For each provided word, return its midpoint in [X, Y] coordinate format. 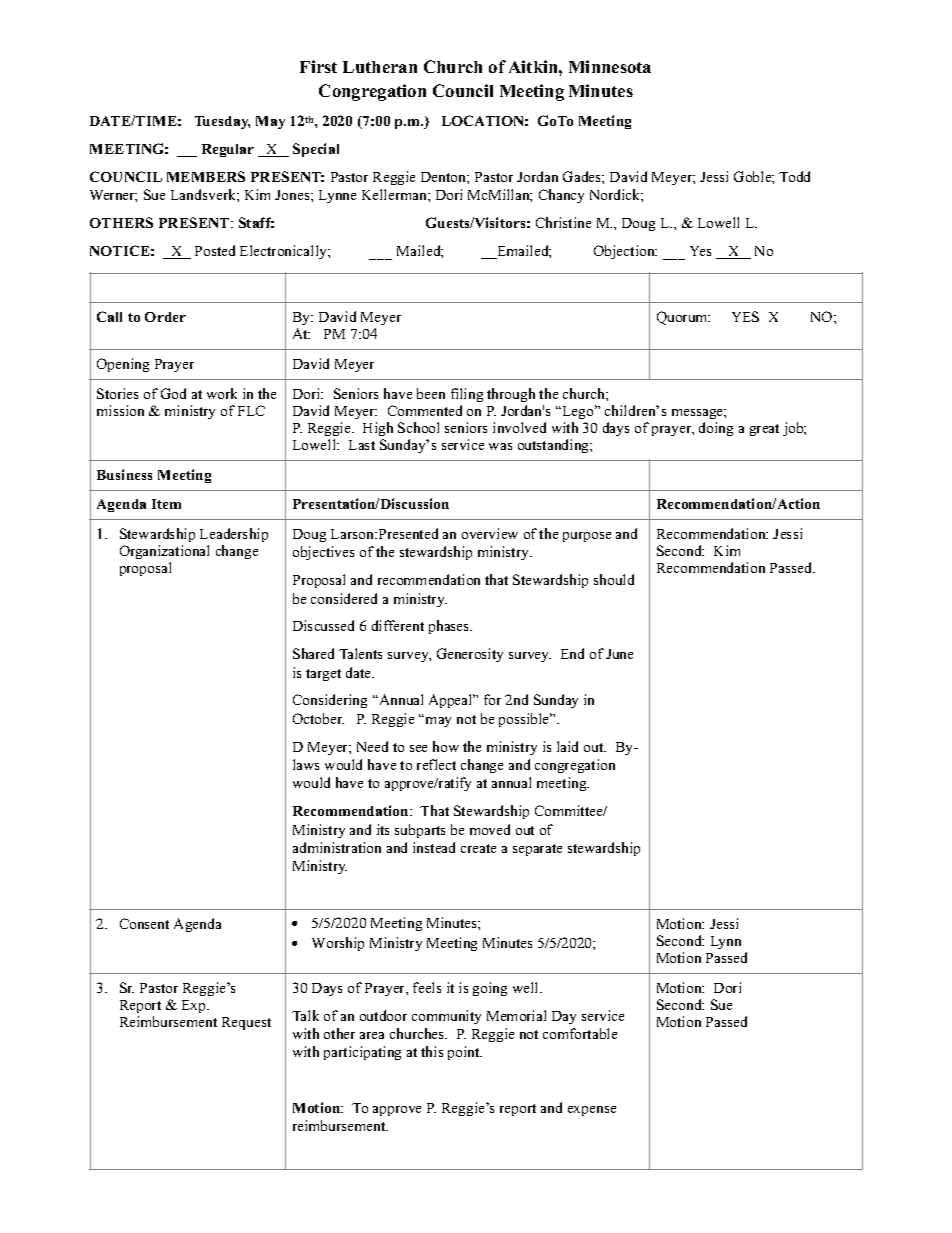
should [614, 579]
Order [165, 317]
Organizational [164, 552]
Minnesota [610, 66]
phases [450, 627]
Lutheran [380, 67]
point [465, 1053]
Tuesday [222, 122]
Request [246, 1023]
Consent [144, 923]
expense [592, 1111]
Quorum [683, 318]
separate [537, 850]
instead [434, 847]
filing [467, 395]
